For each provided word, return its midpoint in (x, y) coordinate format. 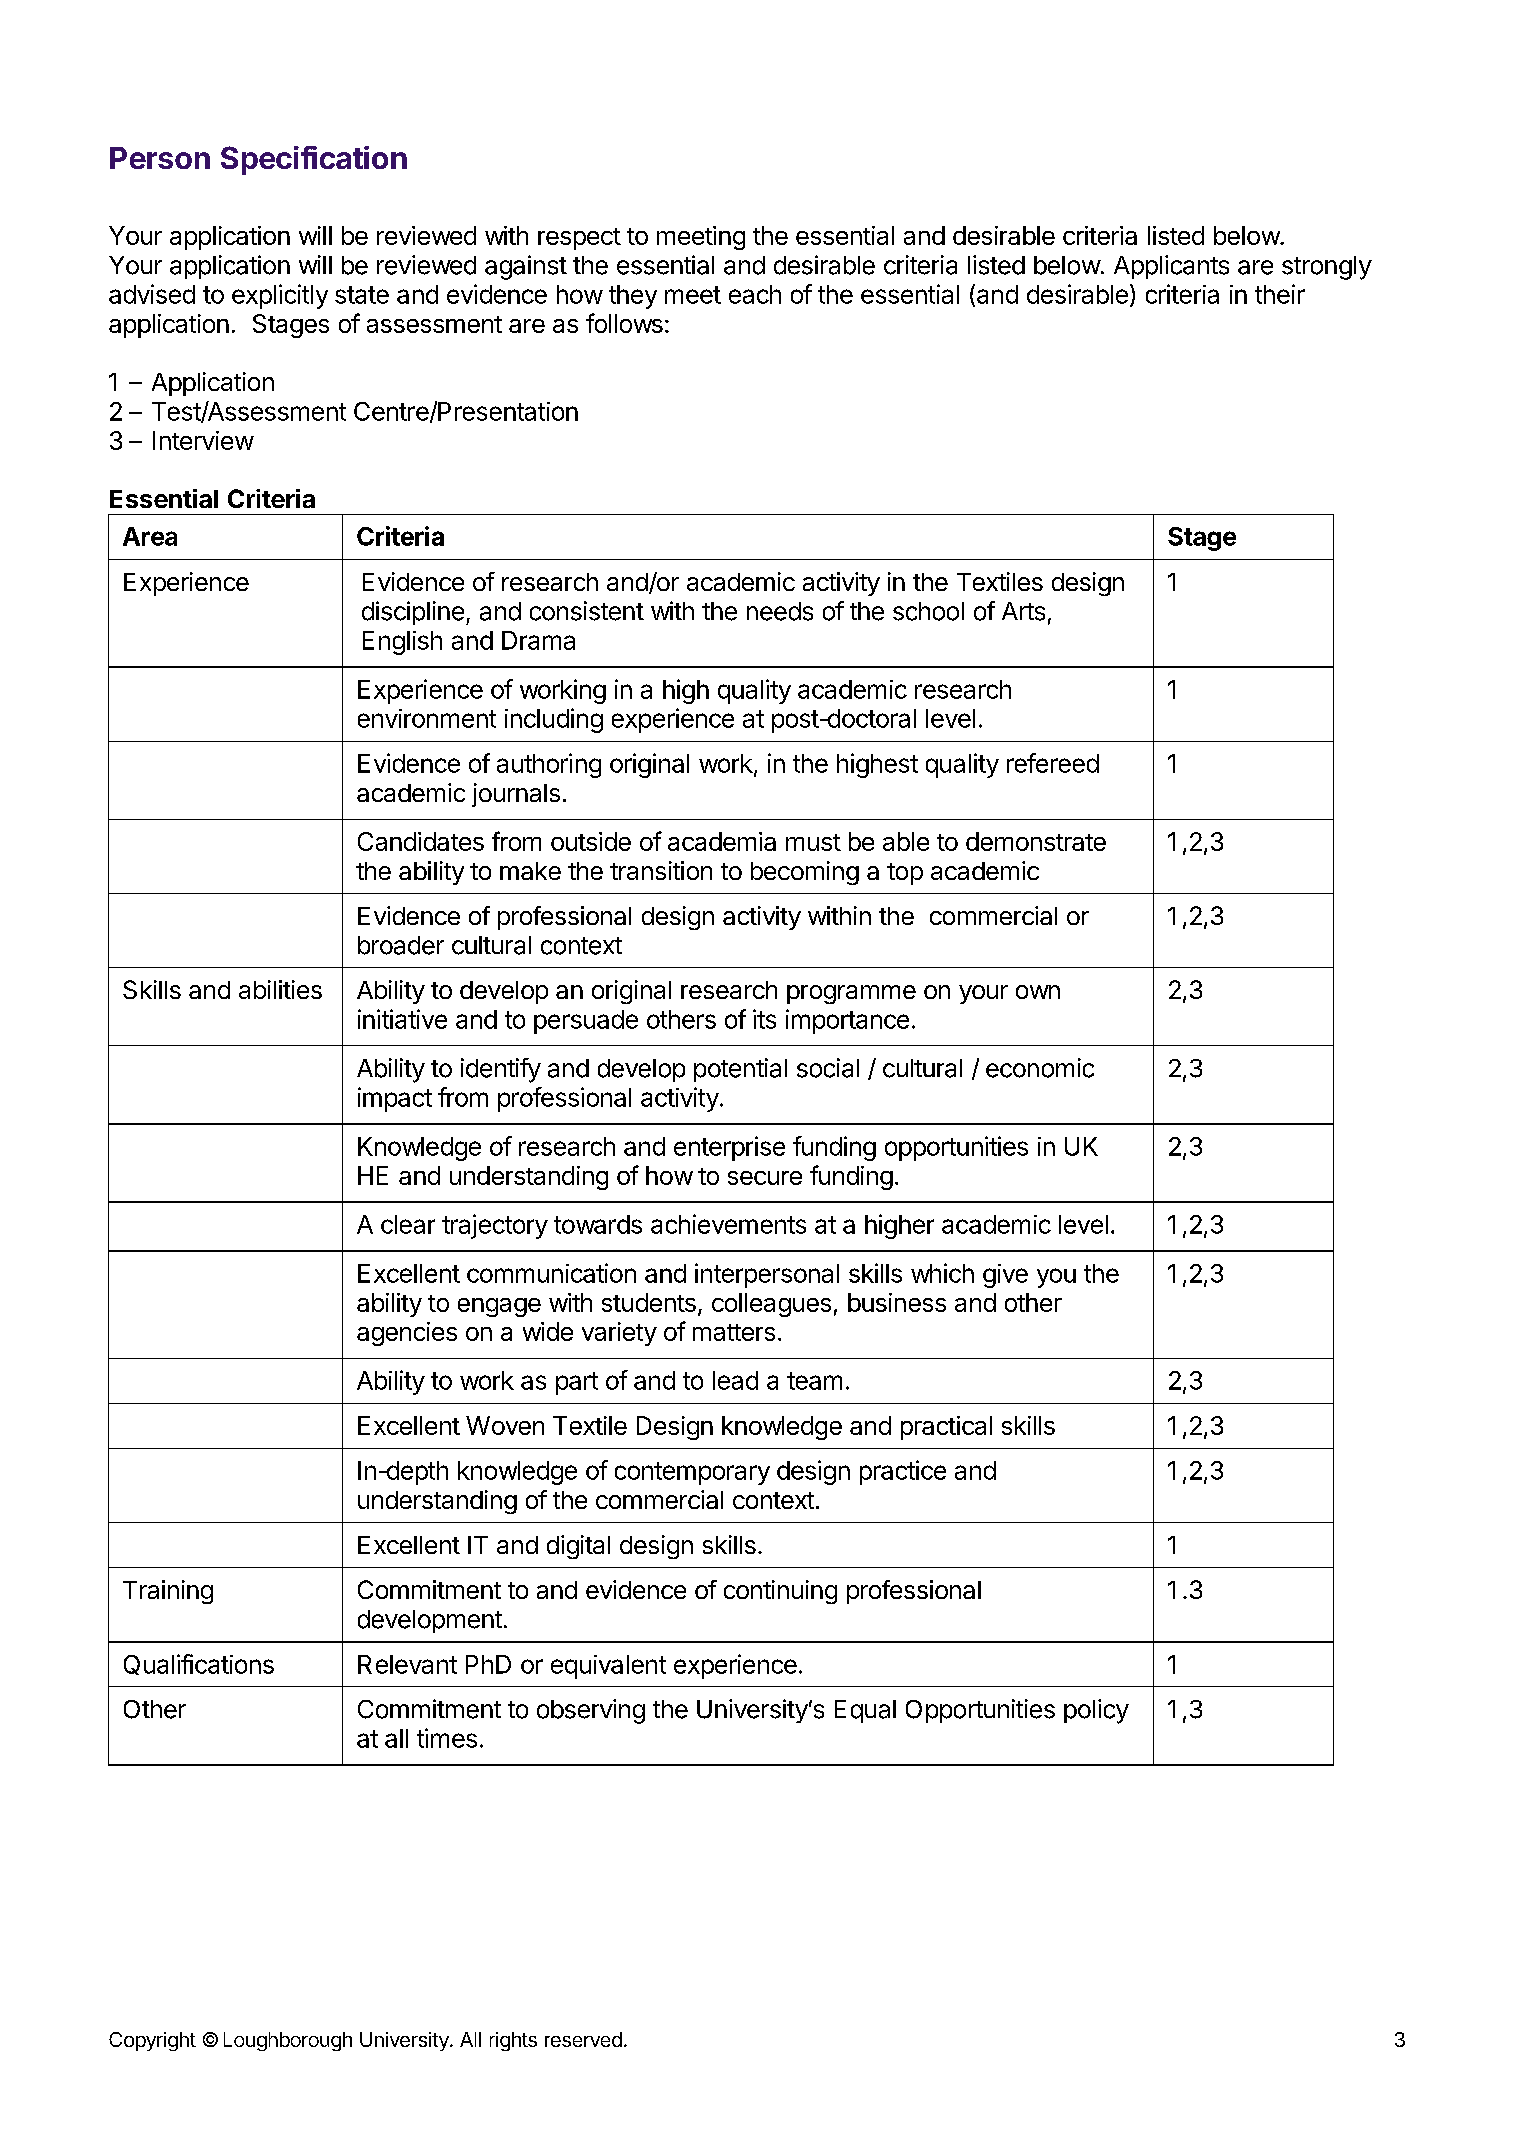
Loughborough (288, 2041)
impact (395, 1099)
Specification (314, 160)
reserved (583, 2039)
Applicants (1171, 267)
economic (1040, 1068)
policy (1096, 1711)
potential (740, 1070)
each (755, 294)
